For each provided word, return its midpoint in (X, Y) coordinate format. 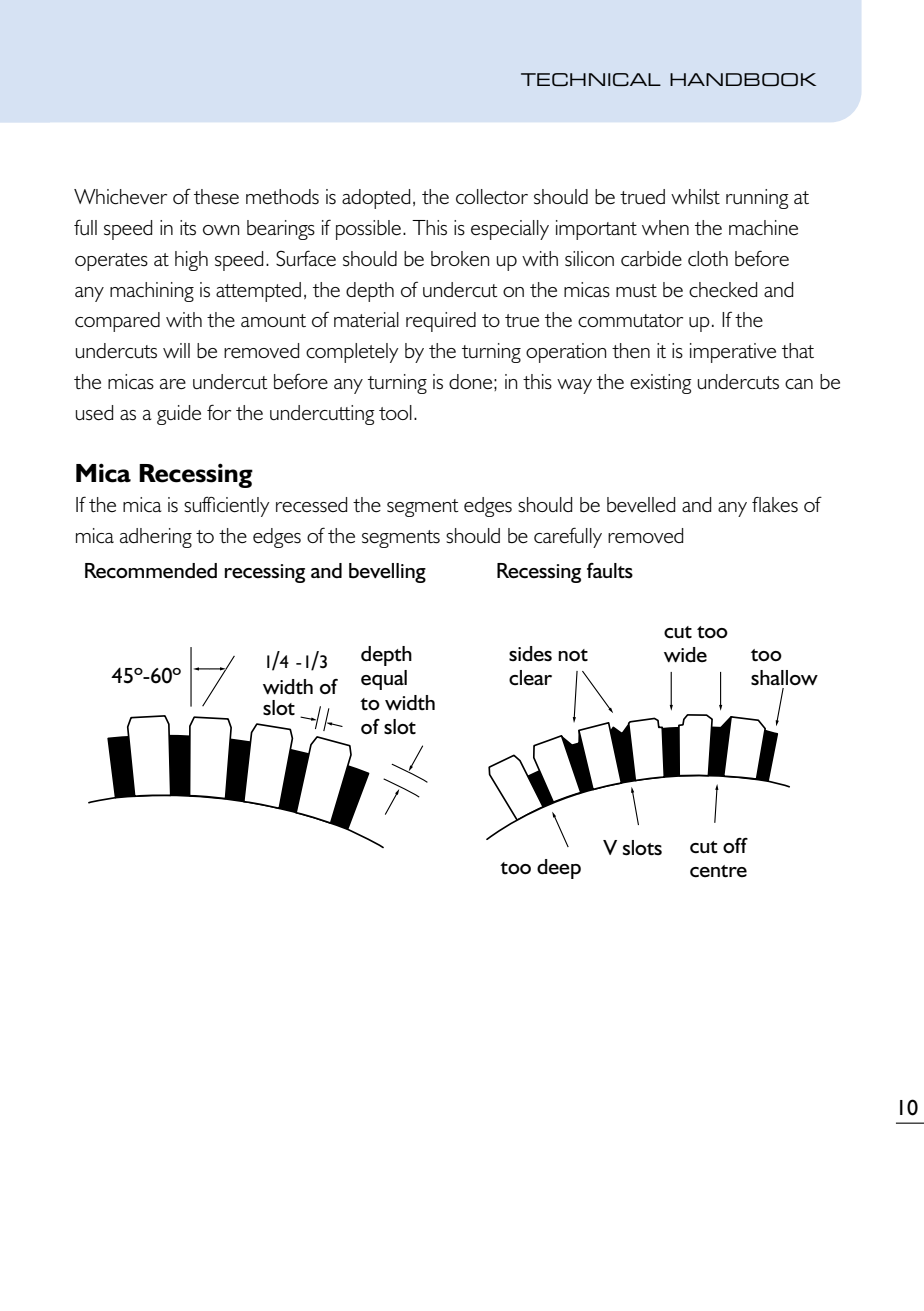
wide (685, 654)
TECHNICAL (591, 79)
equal (384, 680)
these (216, 197)
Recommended (151, 571)
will (176, 350)
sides (530, 653)
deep (559, 869)
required (441, 322)
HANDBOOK (743, 79)
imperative (733, 353)
